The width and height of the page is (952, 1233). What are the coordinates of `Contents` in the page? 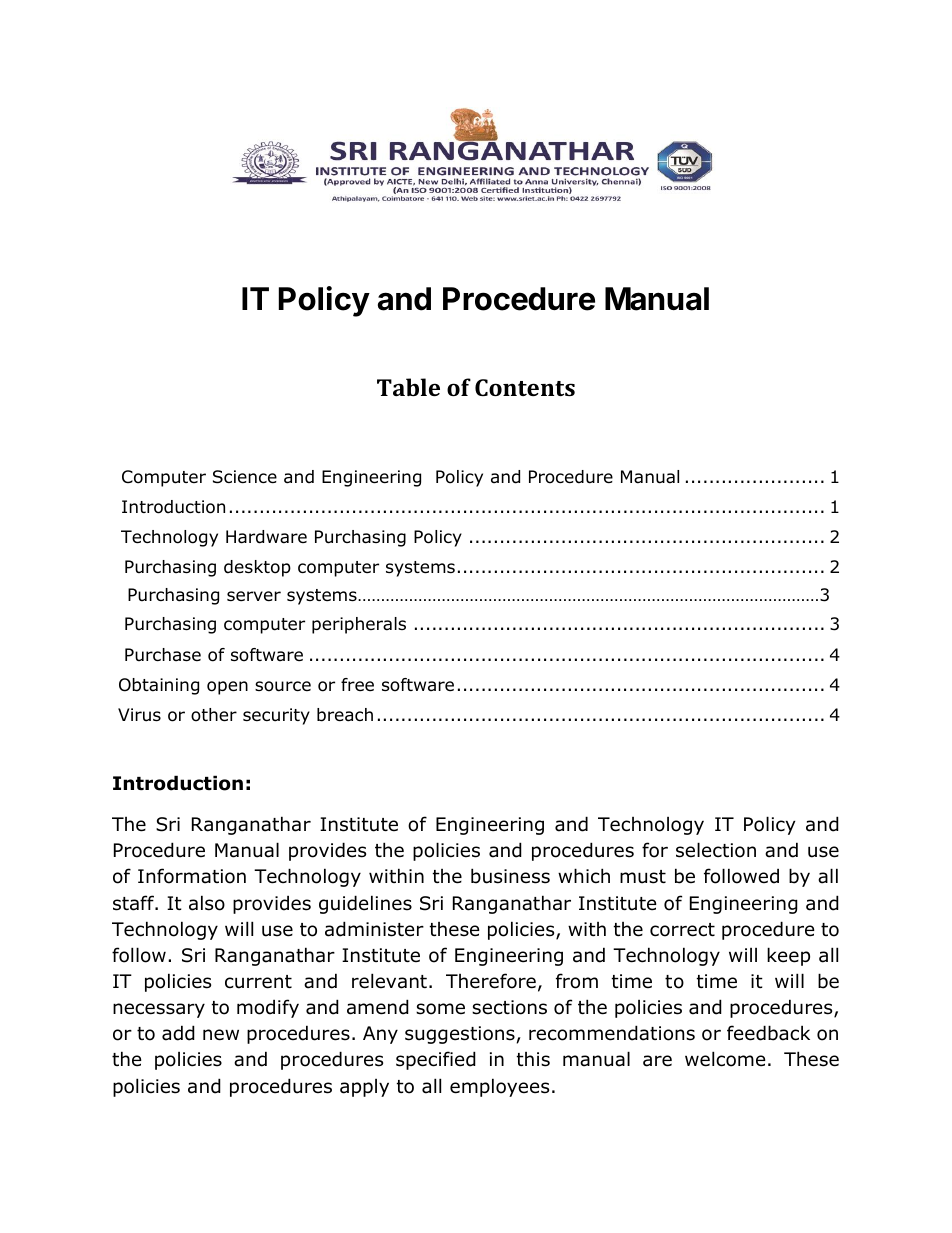 It's located at (525, 387).
